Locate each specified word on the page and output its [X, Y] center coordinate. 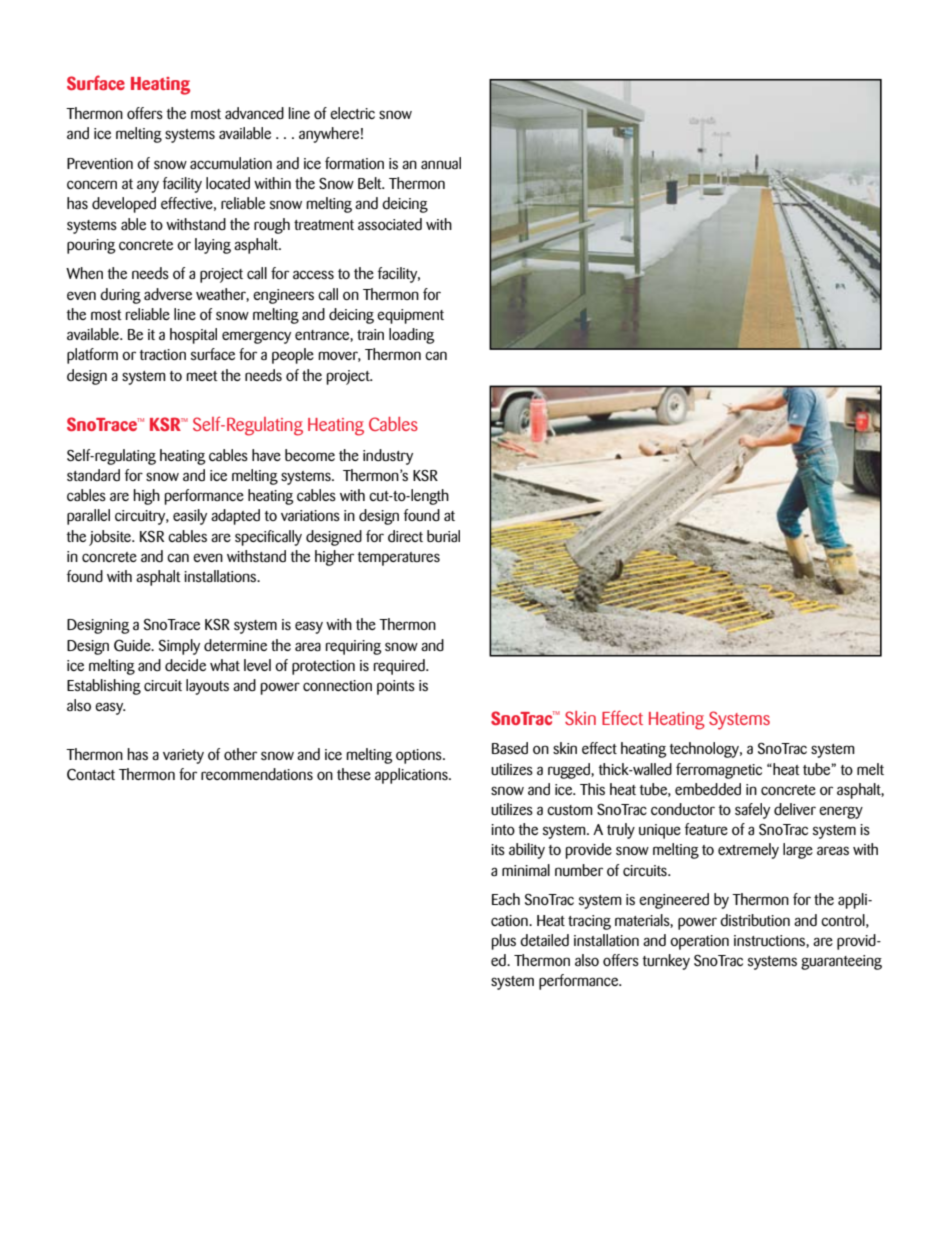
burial [443, 536]
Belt [371, 183]
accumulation [231, 163]
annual [441, 163]
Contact [91, 774]
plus [503, 942]
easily [190, 517]
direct [405, 536]
